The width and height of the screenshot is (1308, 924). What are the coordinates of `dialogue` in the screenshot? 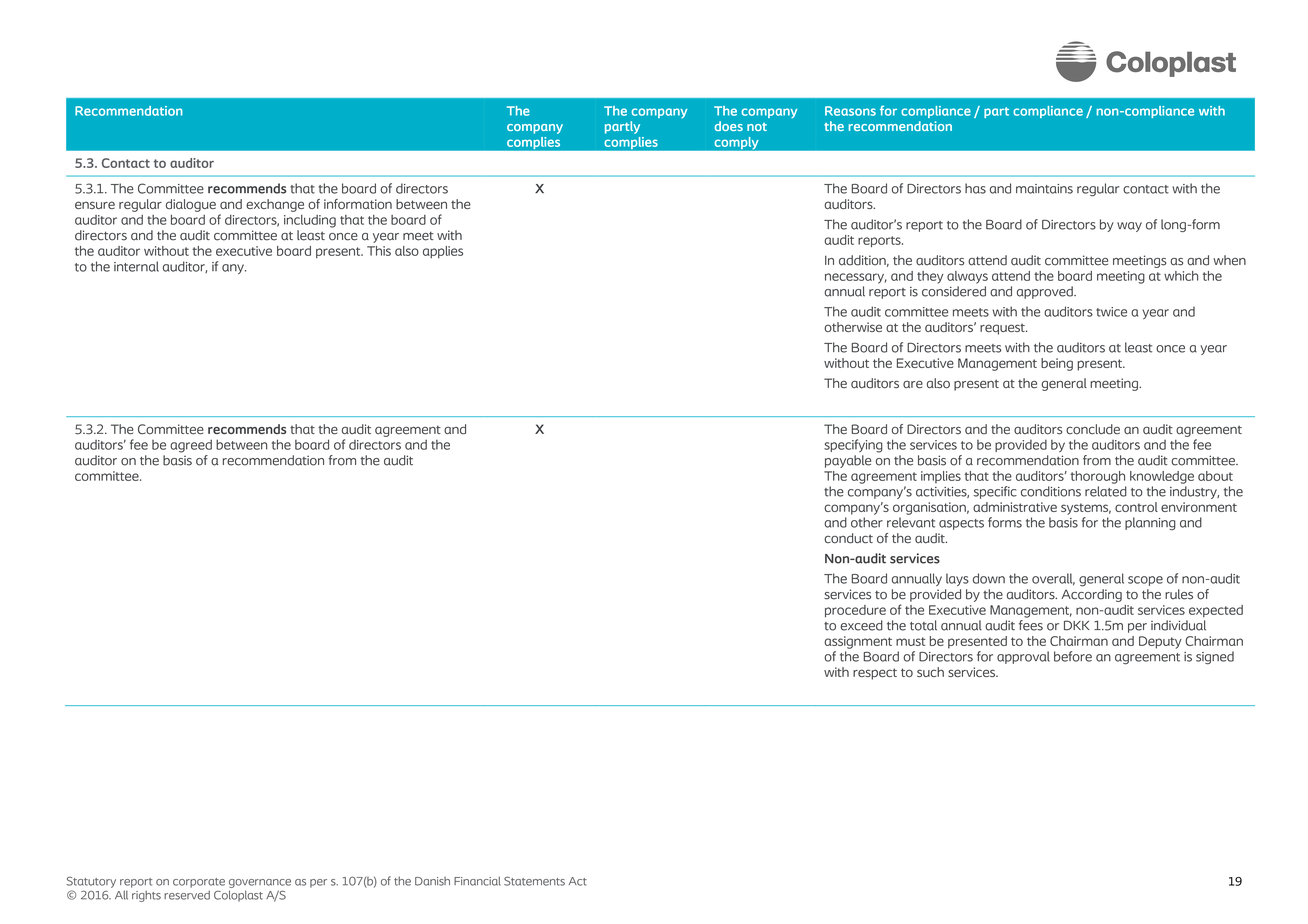 It's located at (191, 205).
